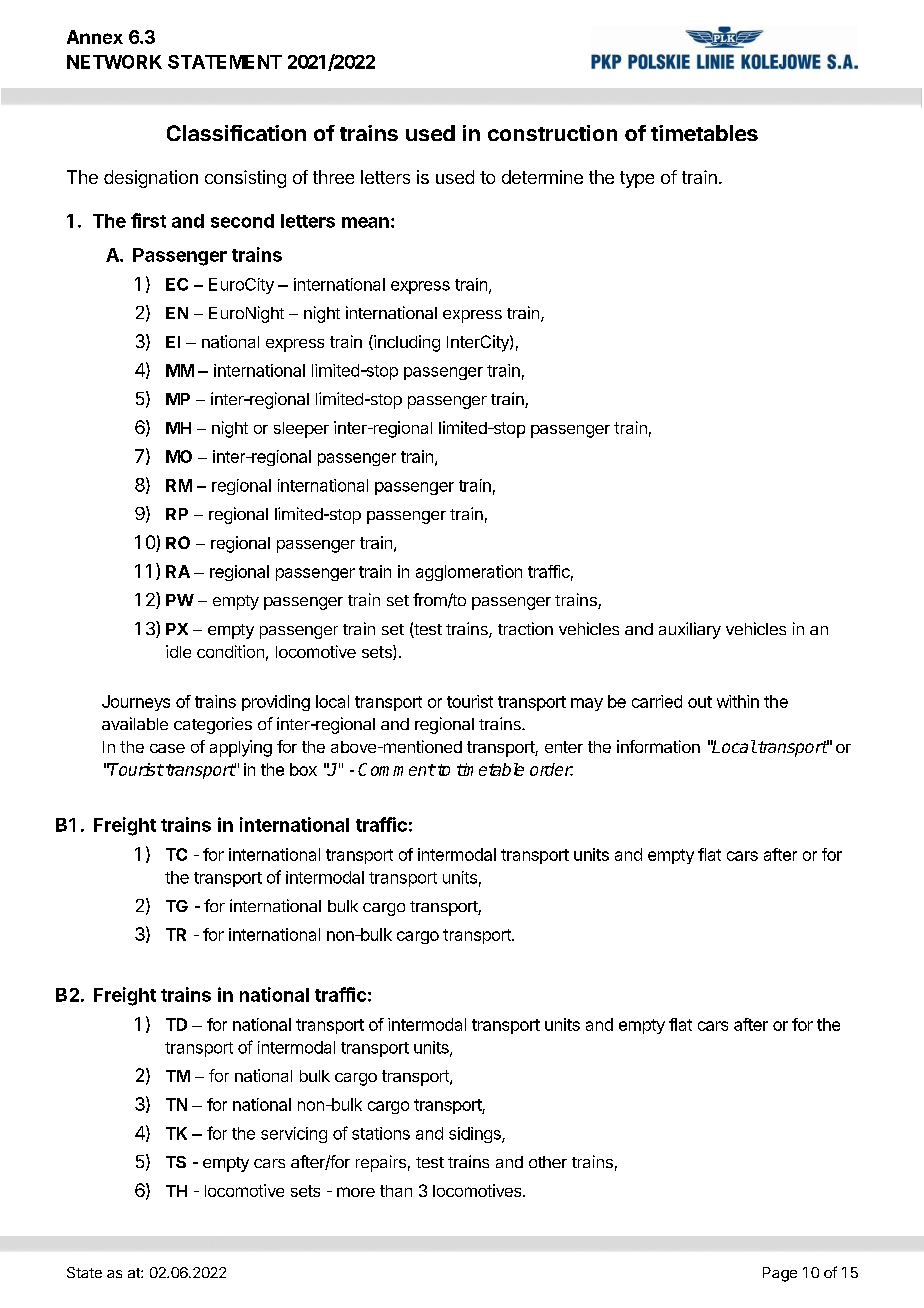  Describe the element at coordinates (114, 62) in the page. I see `NETWORK` at that location.
